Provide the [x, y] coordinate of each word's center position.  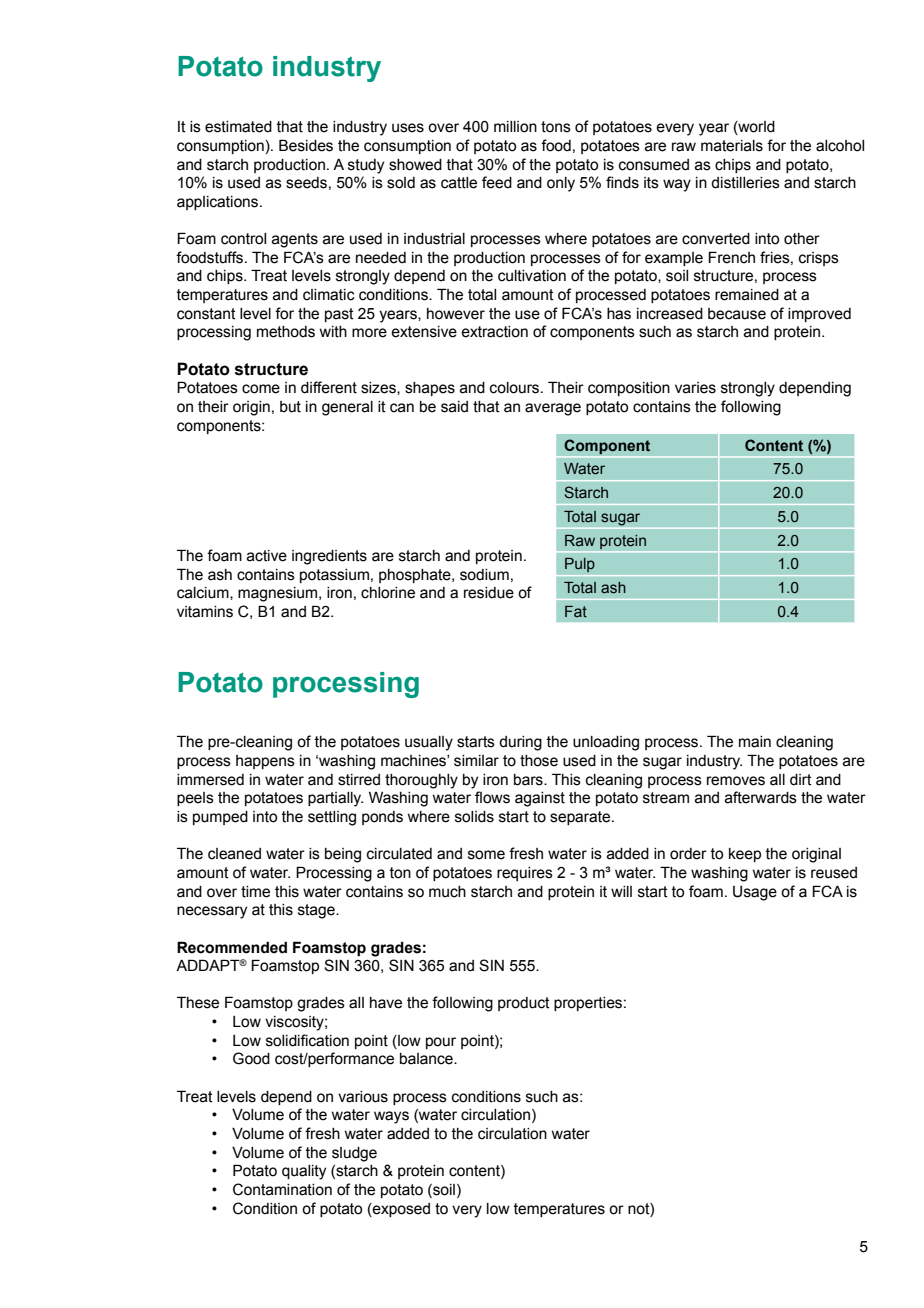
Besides [306, 145]
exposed [400, 1210]
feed [497, 182]
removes [736, 781]
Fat [576, 612]
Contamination [282, 1189]
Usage [755, 893]
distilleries [745, 183]
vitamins [205, 612]
